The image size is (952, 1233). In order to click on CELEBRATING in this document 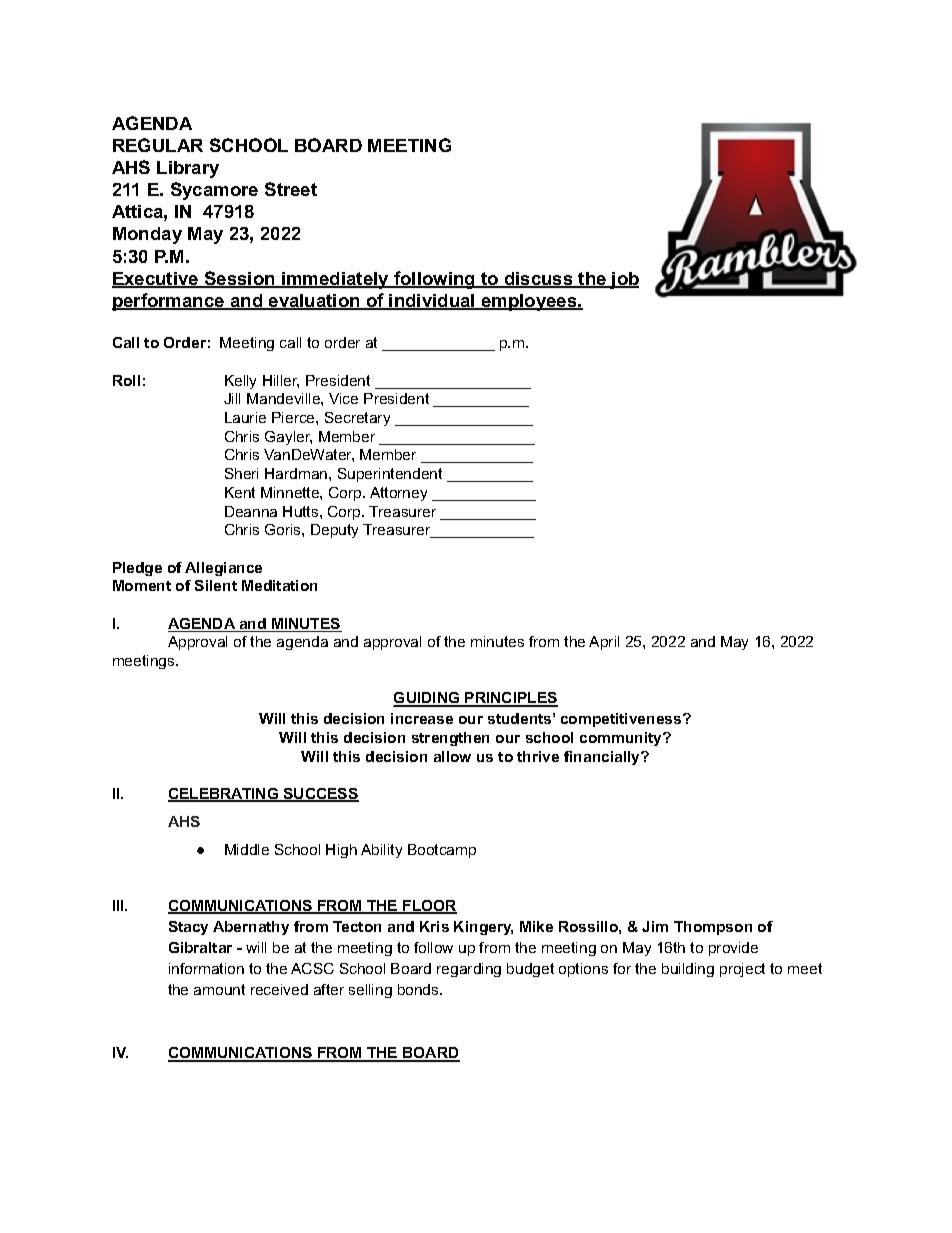, I will do `click(224, 795)`.
